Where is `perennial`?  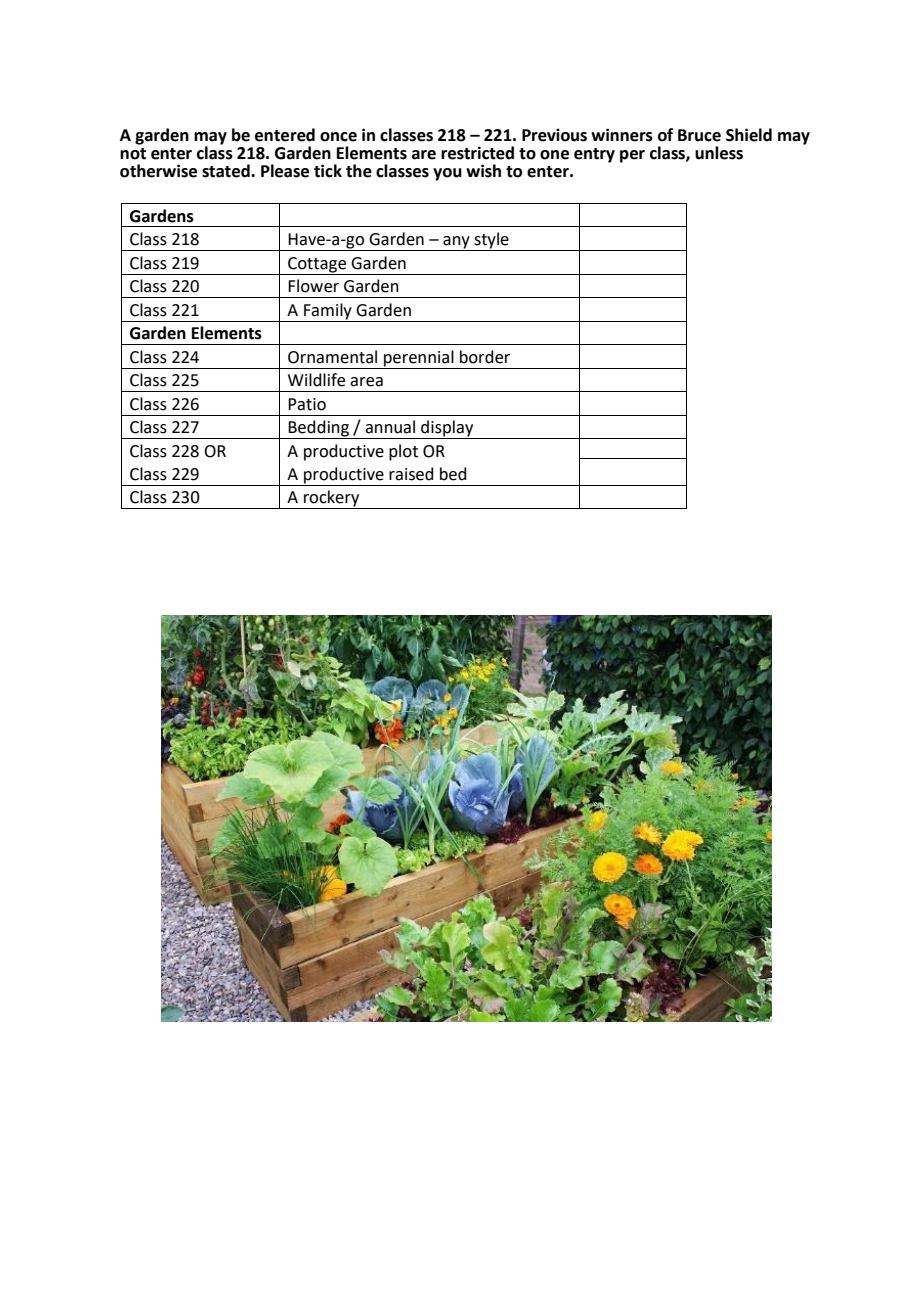 perennial is located at coordinates (419, 359).
